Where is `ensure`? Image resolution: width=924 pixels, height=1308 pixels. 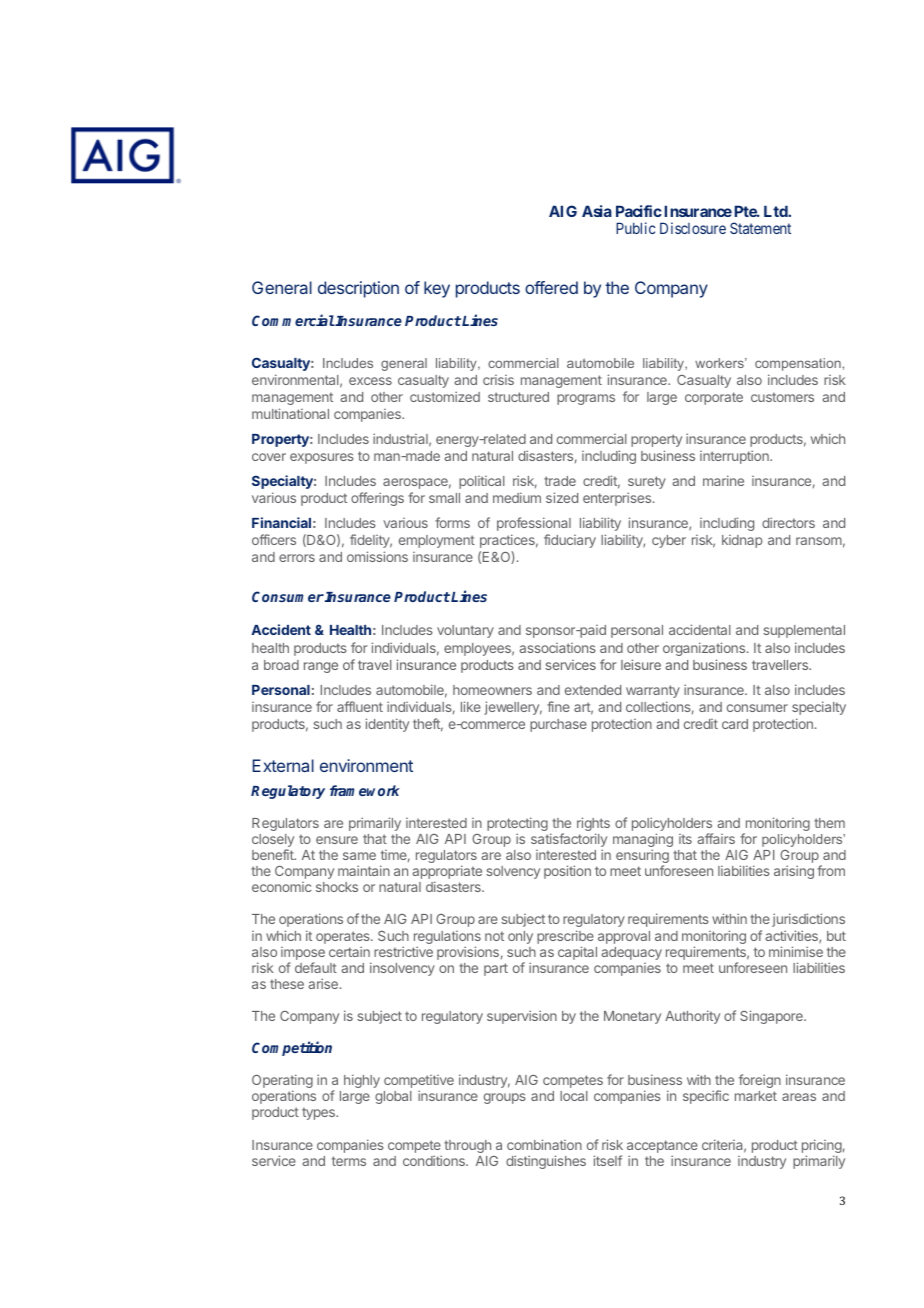 ensure is located at coordinates (337, 840).
